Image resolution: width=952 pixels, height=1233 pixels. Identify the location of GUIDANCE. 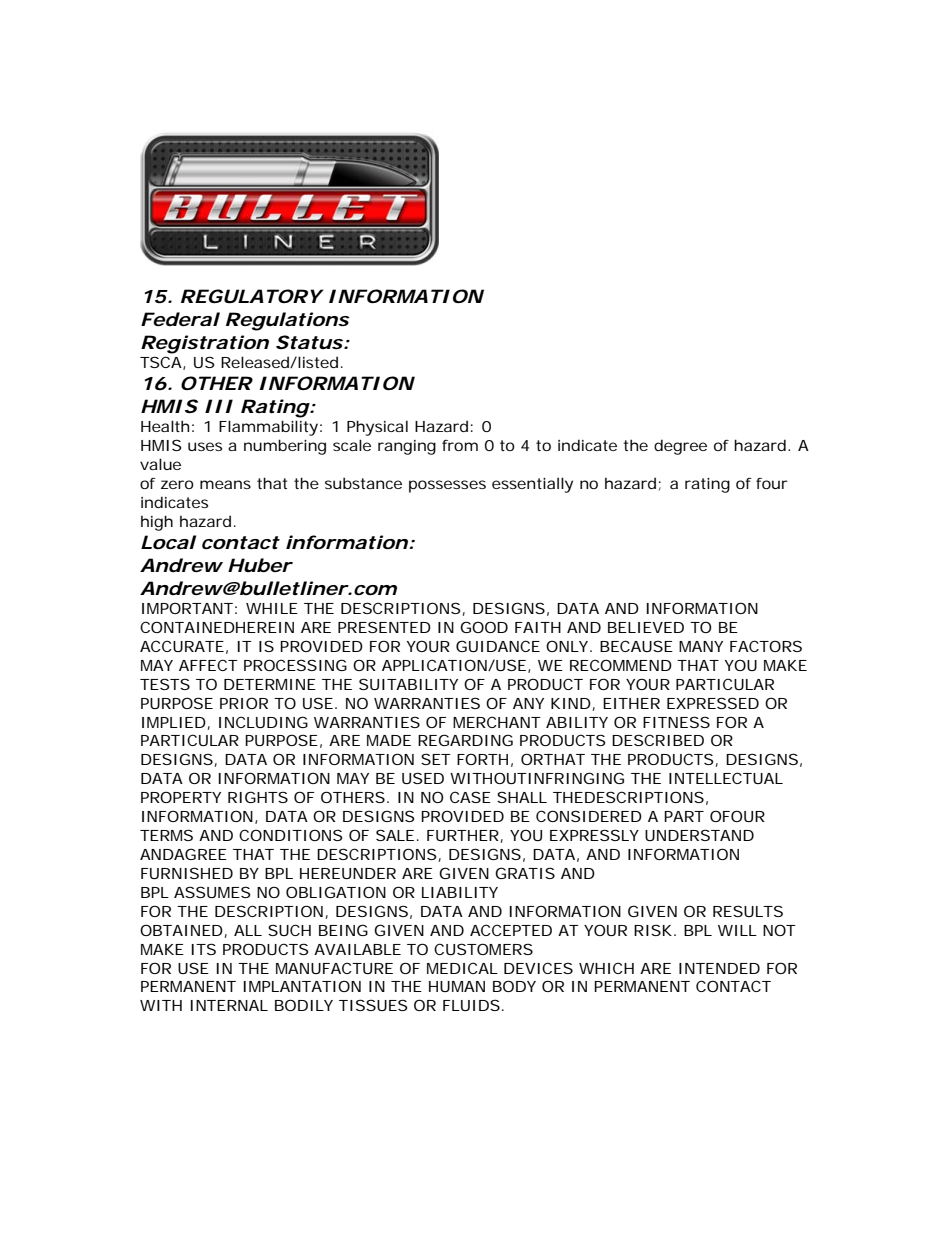
(498, 646).
